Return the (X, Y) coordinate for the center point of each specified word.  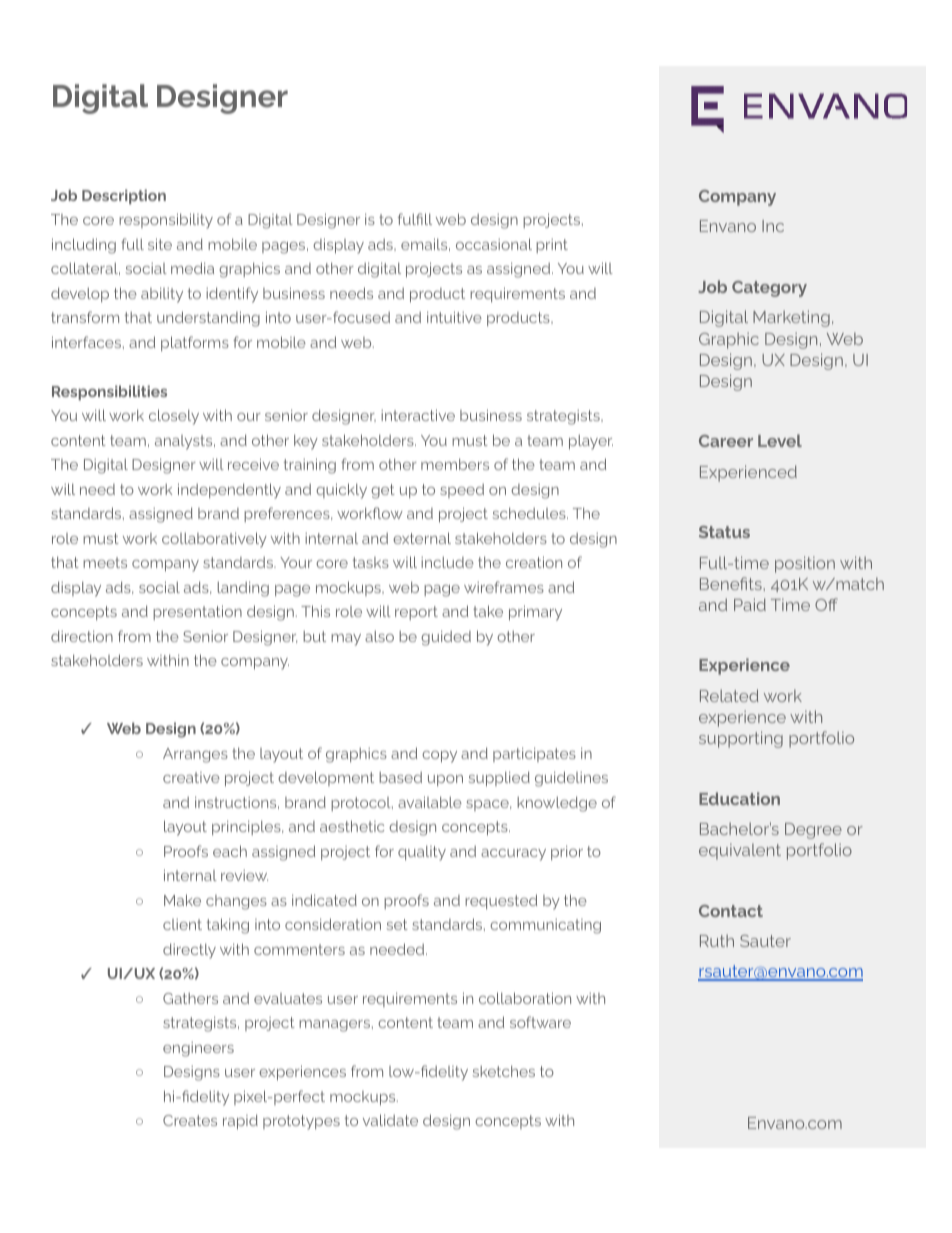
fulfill (415, 219)
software (540, 1022)
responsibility (166, 221)
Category (769, 289)
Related (729, 695)
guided (446, 638)
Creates (190, 1120)
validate (390, 1120)
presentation (197, 612)
